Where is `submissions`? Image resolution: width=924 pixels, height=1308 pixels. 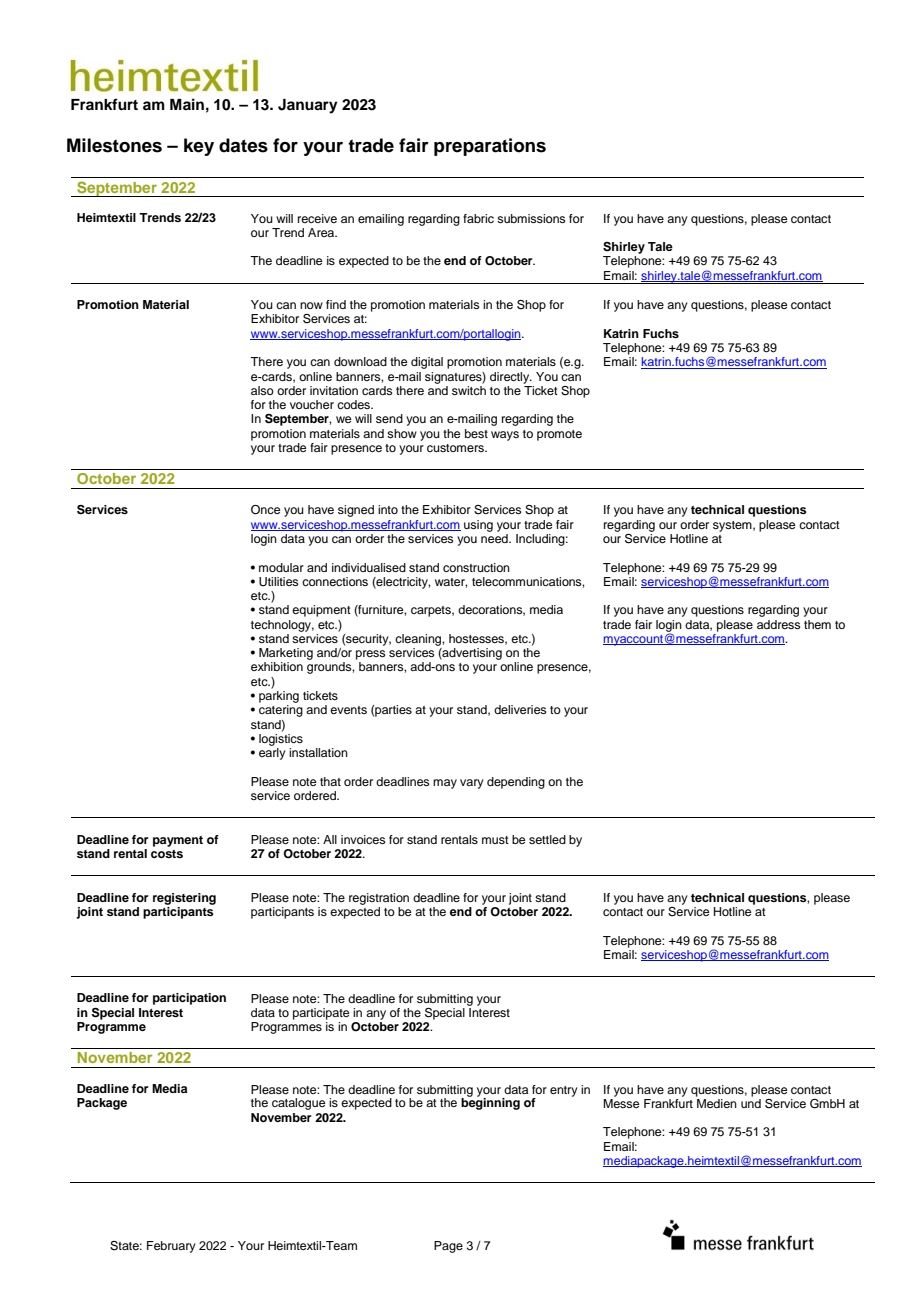
submissions is located at coordinates (531, 218).
